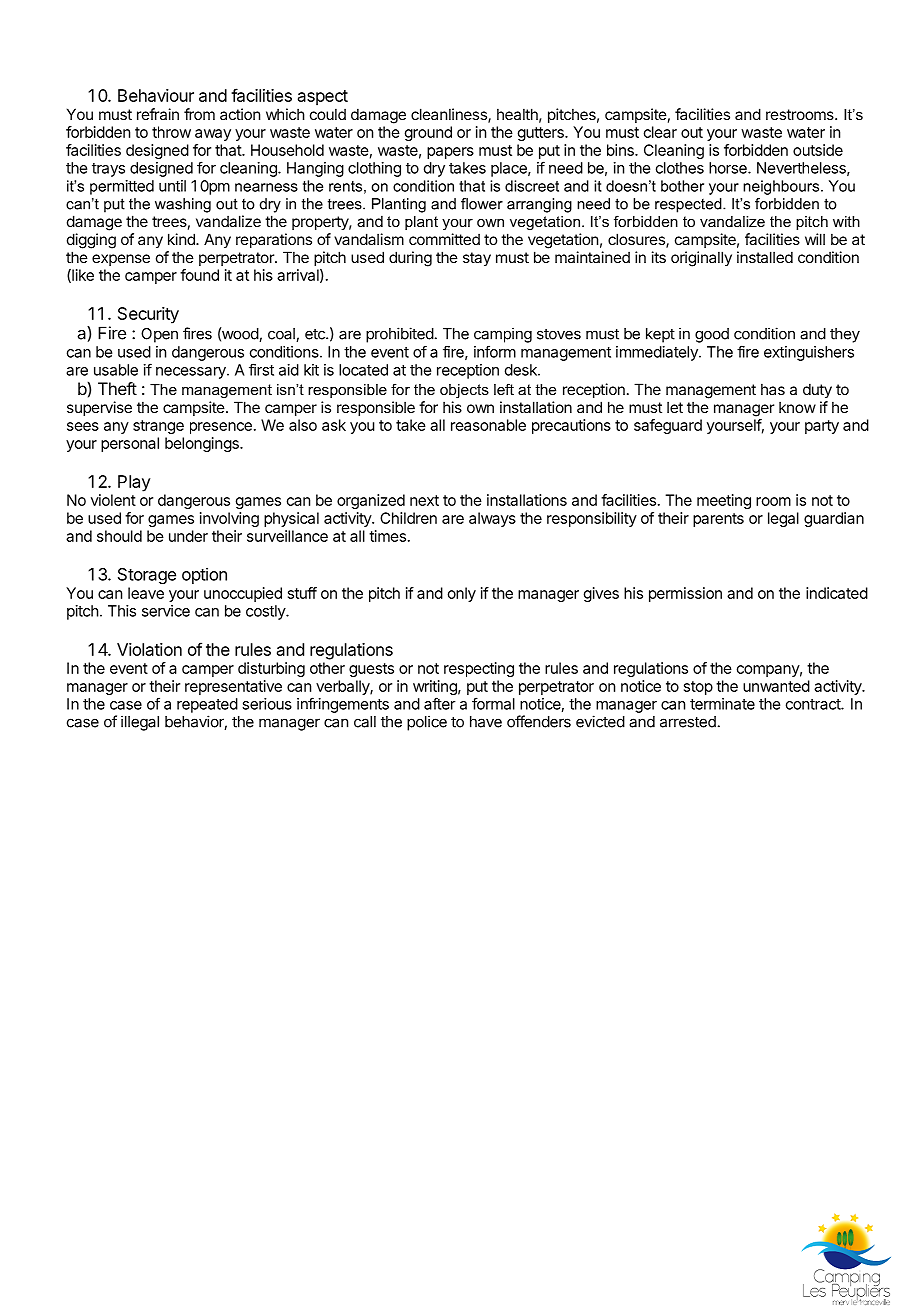 The width and height of the page is (924, 1308). I want to click on after, so click(440, 703).
